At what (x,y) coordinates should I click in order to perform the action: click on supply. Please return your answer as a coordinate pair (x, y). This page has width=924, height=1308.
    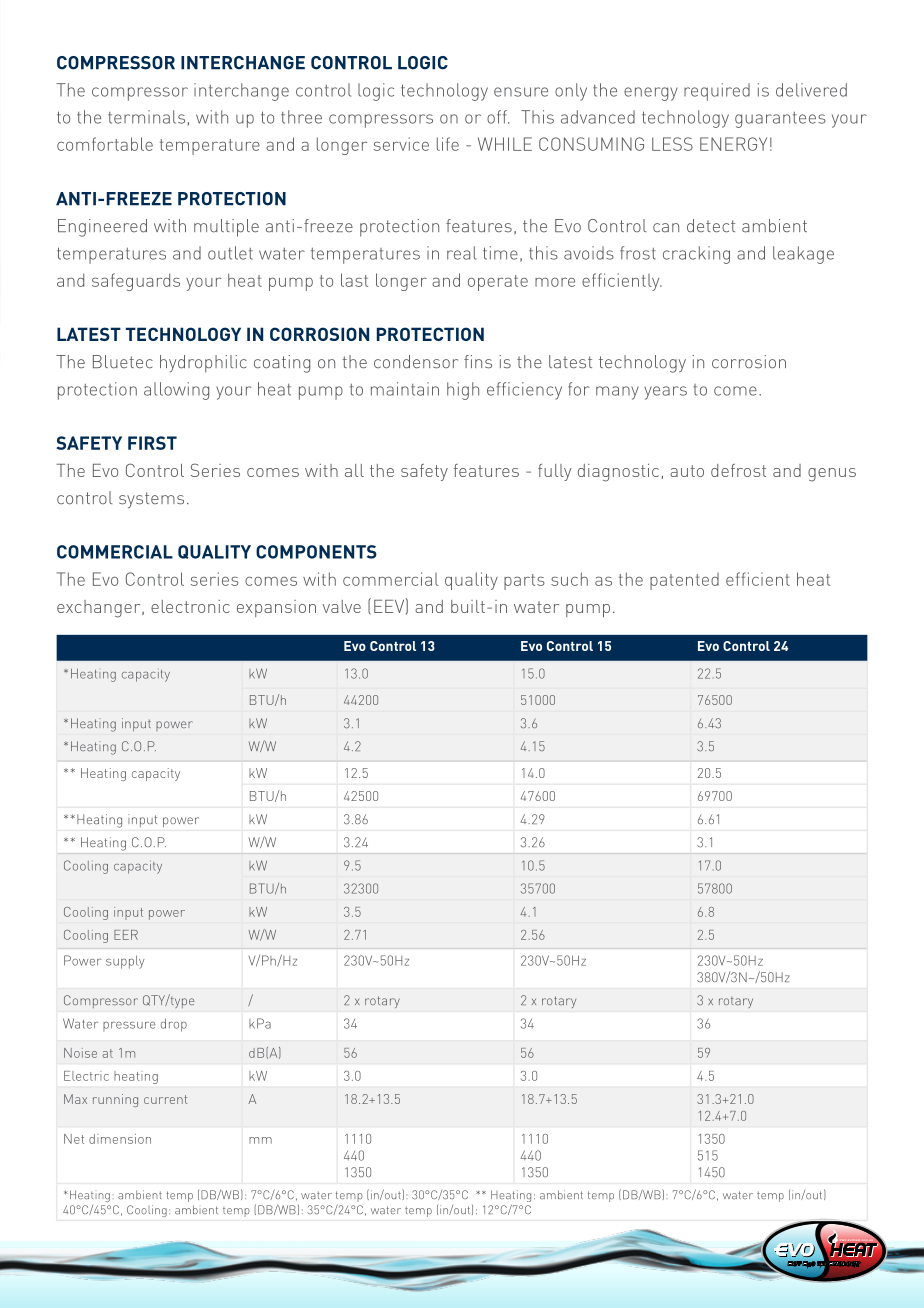
    Looking at the image, I should click on (125, 962).
